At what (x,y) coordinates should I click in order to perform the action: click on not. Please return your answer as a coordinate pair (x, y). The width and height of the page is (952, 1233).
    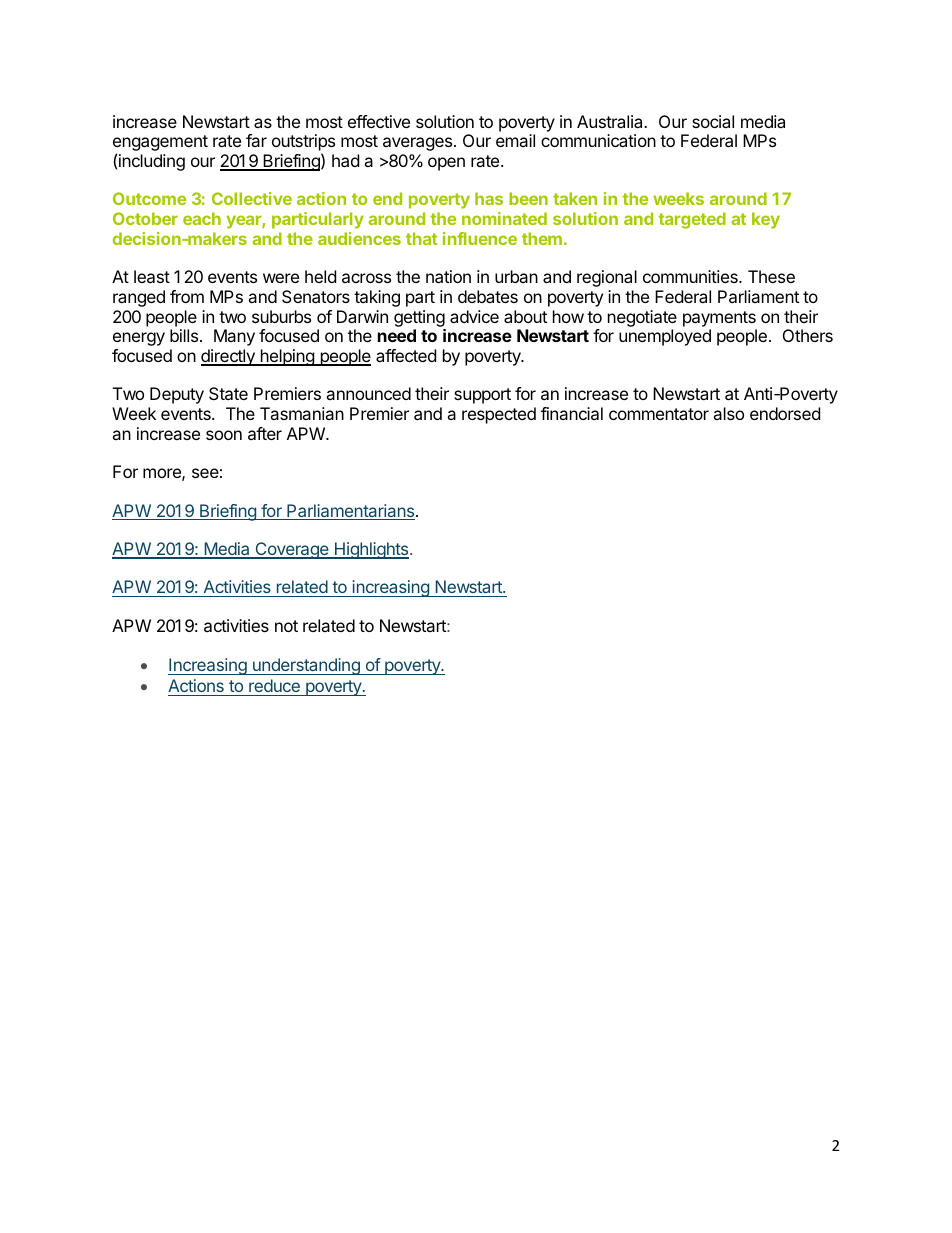
    Looking at the image, I should click on (286, 626).
